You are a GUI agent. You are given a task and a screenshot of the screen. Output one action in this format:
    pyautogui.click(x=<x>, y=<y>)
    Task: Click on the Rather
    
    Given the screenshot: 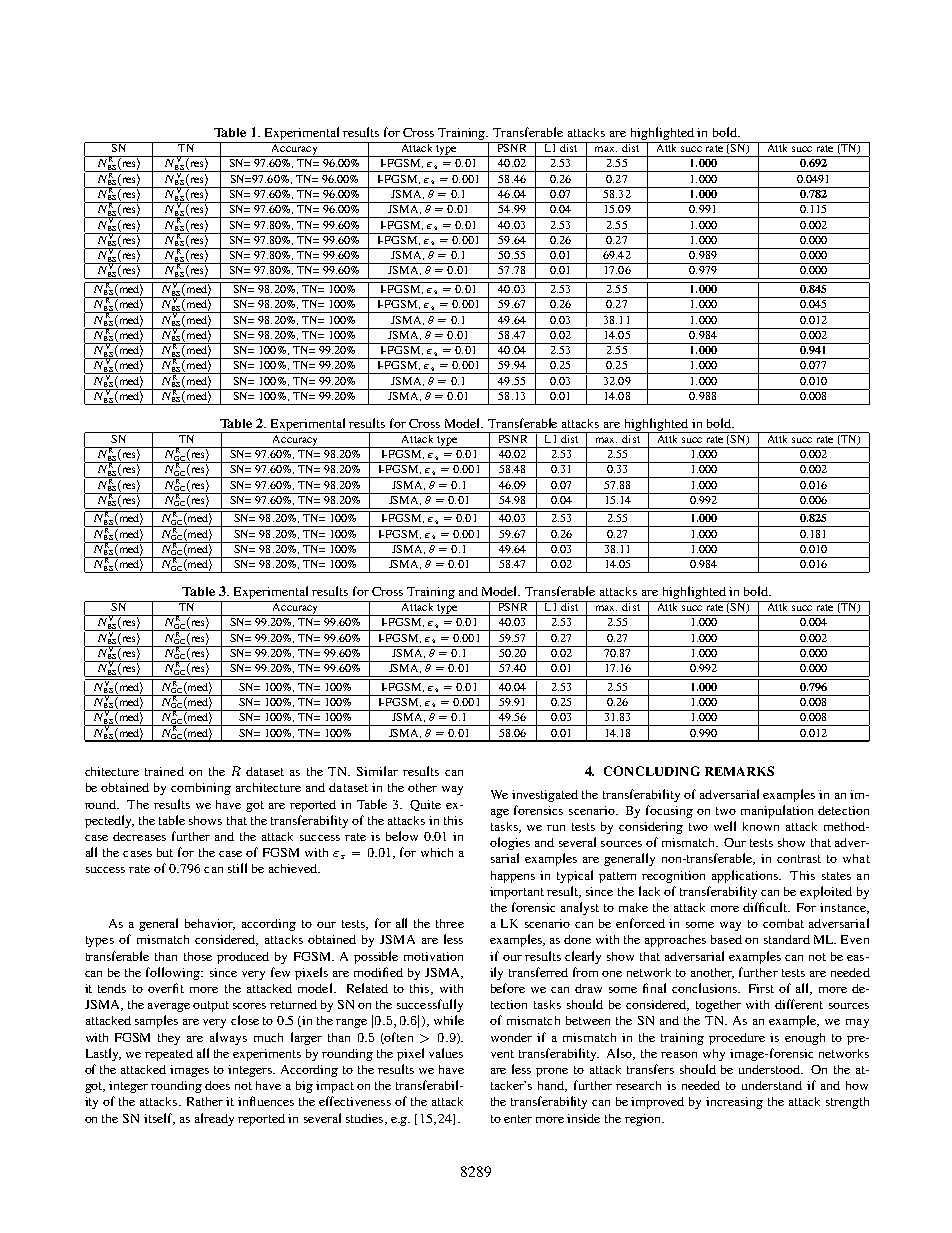 What is the action you would take?
    pyautogui.click(x=205, y=1101)
